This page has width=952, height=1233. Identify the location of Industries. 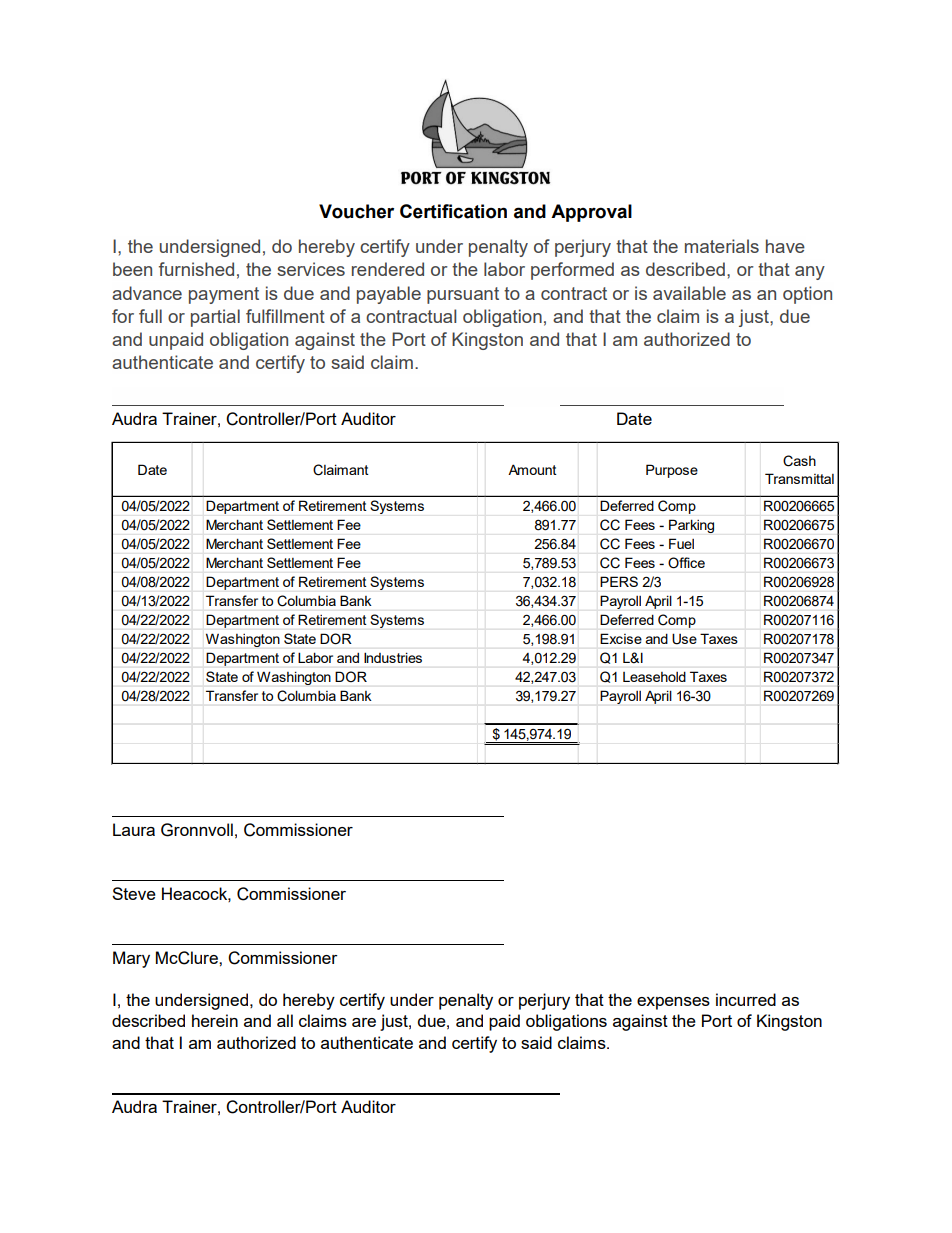
(393, 658).
